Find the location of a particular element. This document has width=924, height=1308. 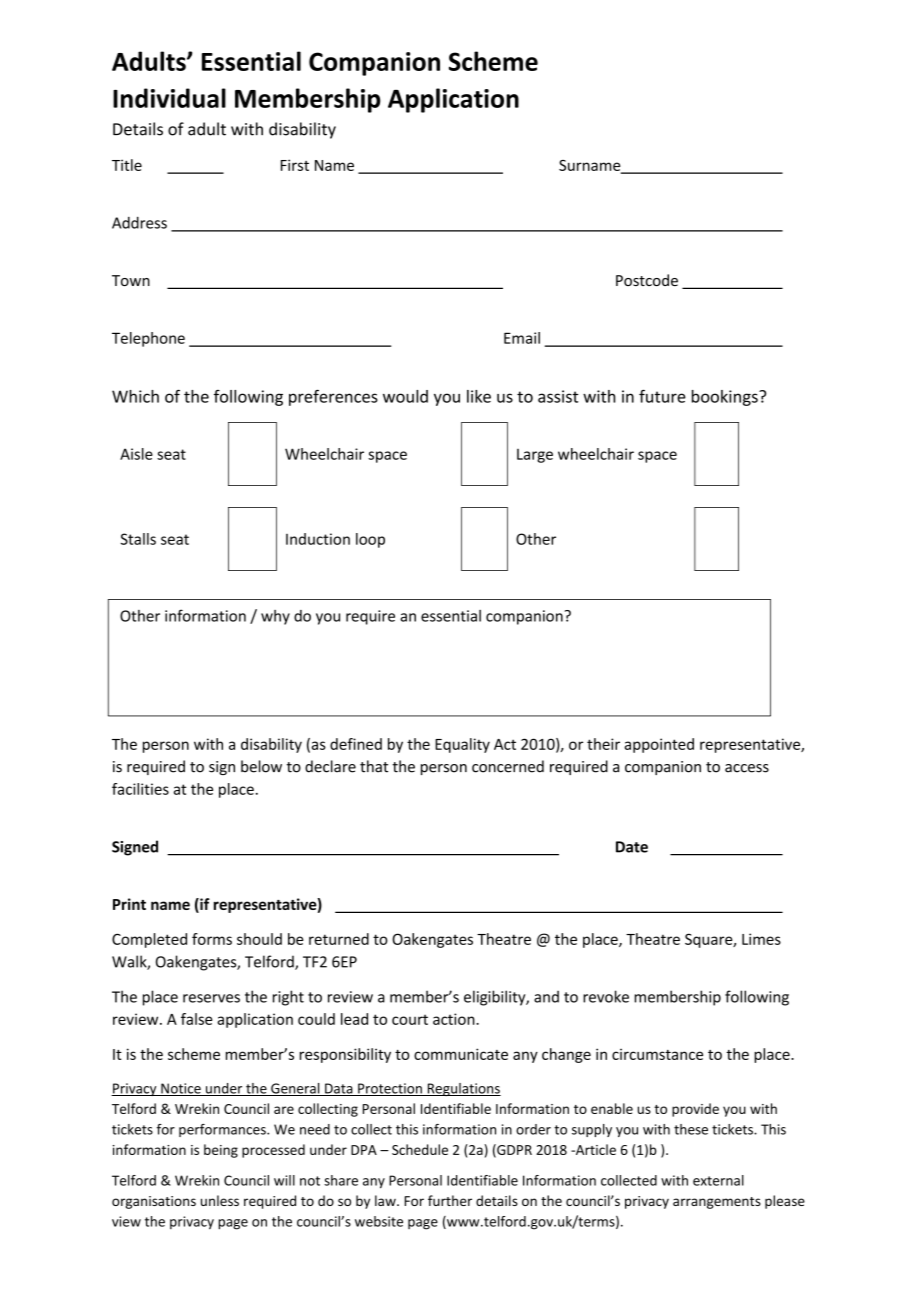

like is located at coordinates (479, 396).
